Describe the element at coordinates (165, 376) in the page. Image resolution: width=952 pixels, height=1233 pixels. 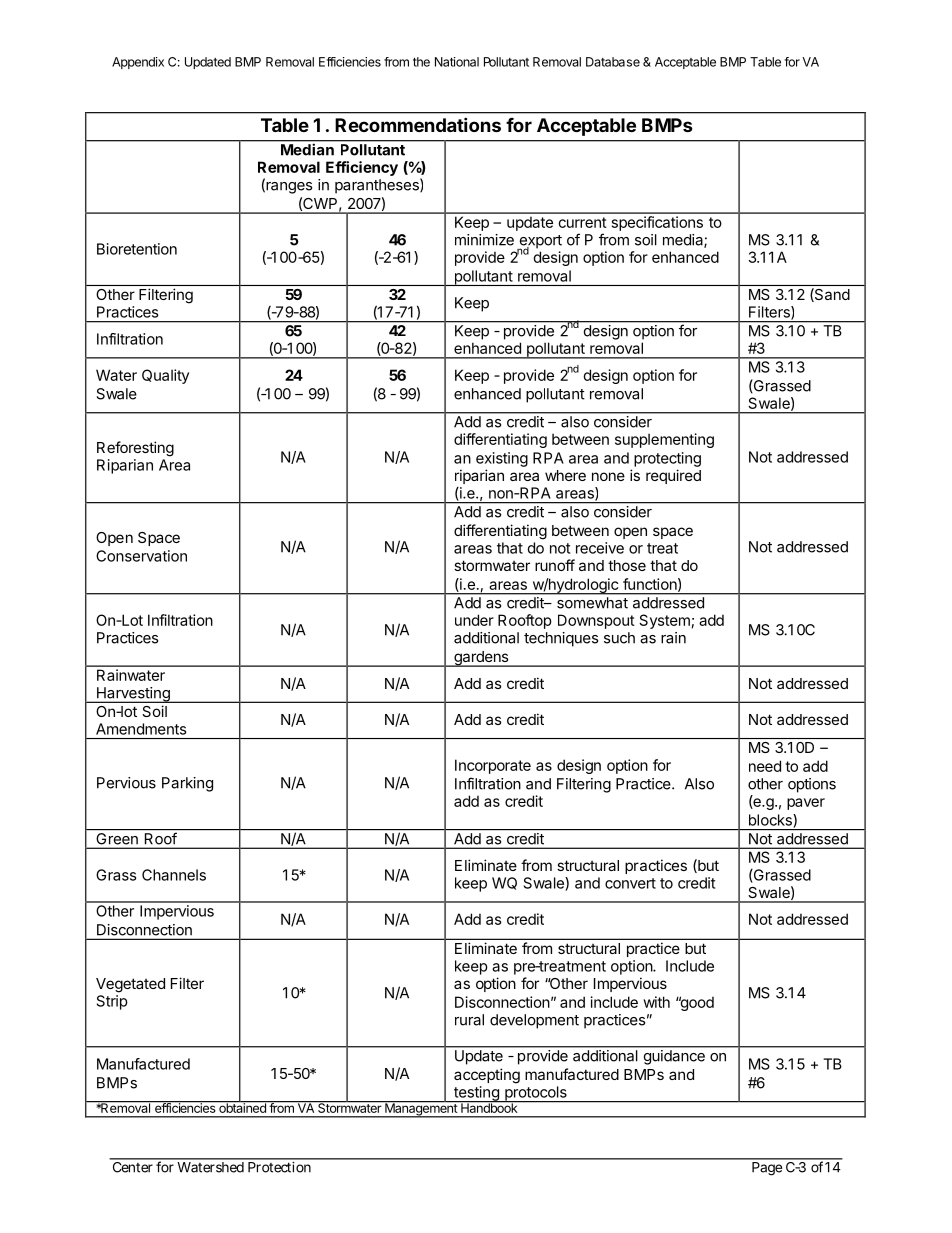
I see `Quality` at that location.
